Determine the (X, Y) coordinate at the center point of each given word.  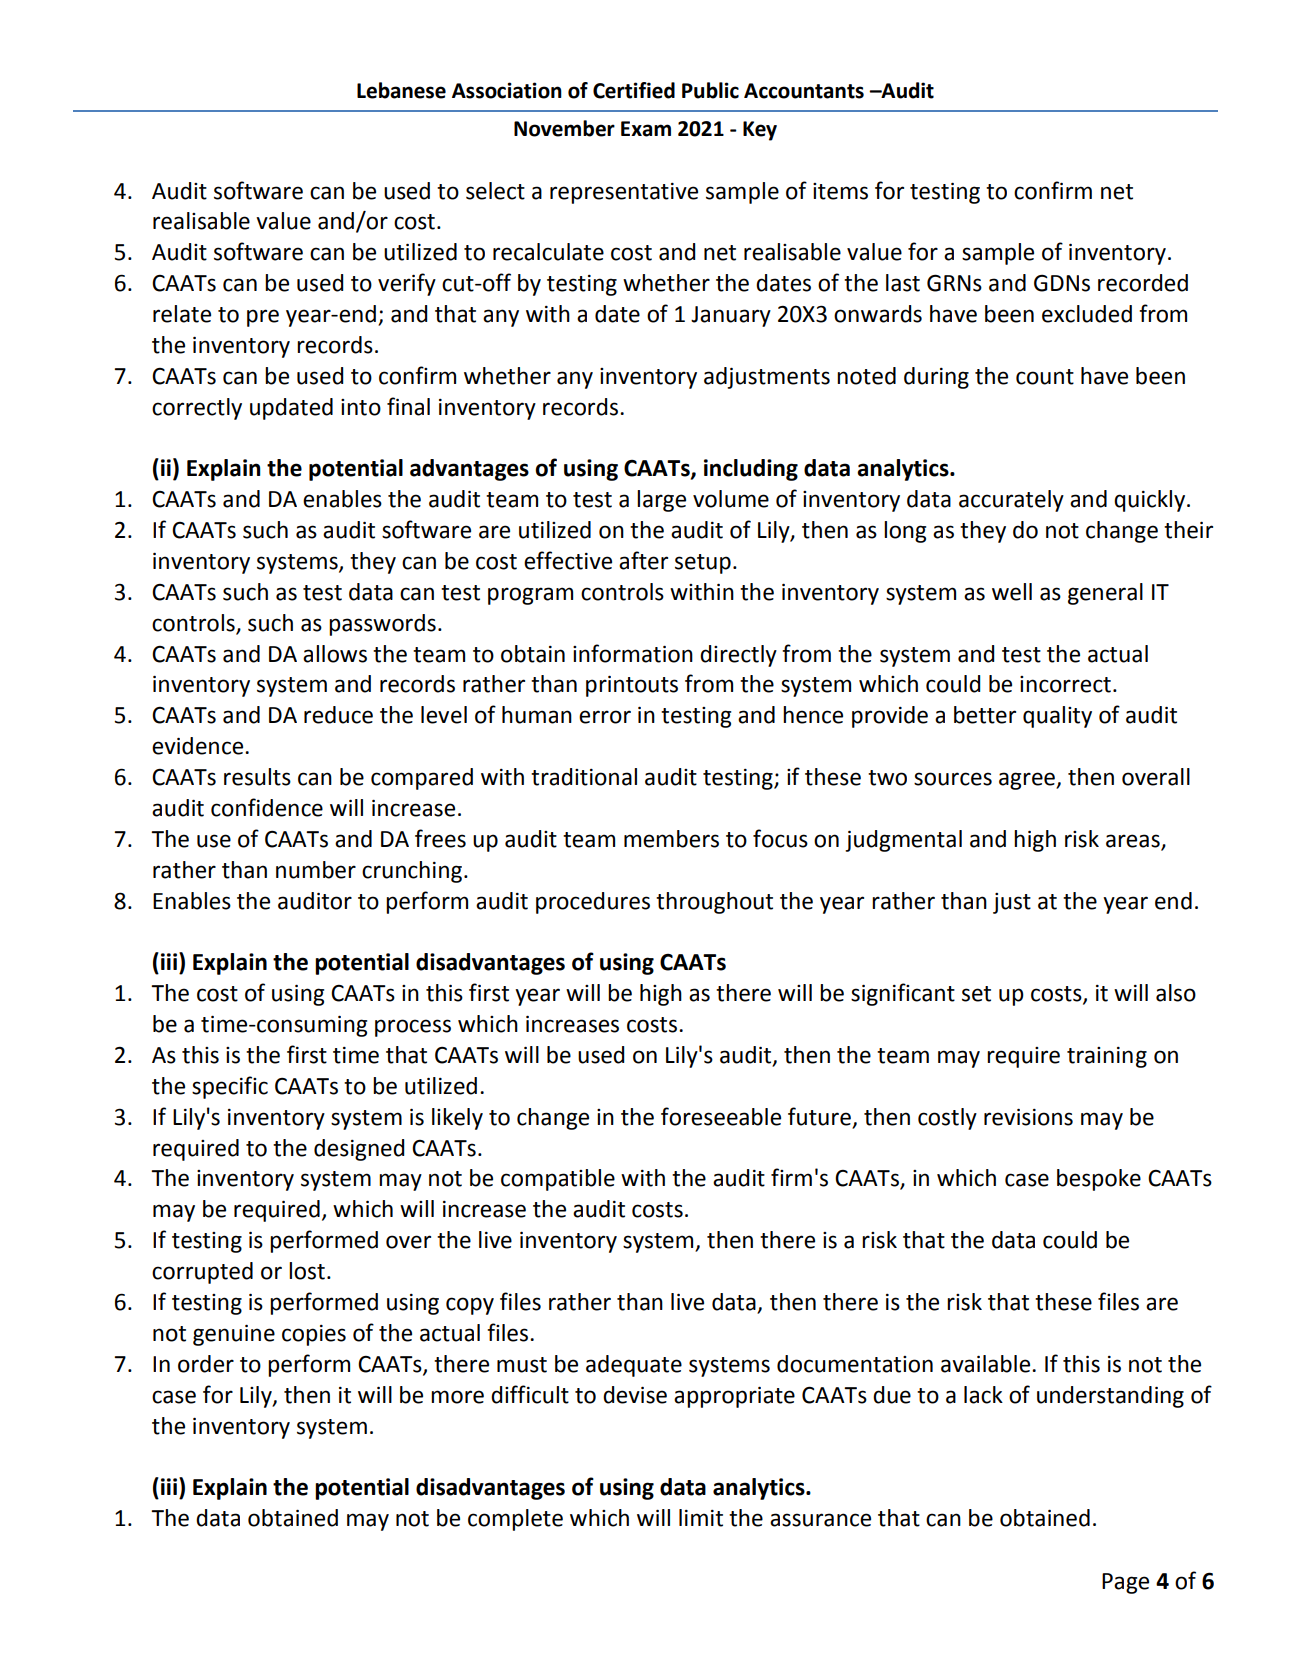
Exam (646, 129)
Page (1125, 1583)
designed (359, 1150)
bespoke (1099, 1180)
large (661, 501)
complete (515, 1520)
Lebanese (401, 90)
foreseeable (721, 1116)
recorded (1143, 283)
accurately (1011, 501)
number (316, 870)
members (671, 839)
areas (1134, 842)
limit (701, 1518)
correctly (197, 409)
